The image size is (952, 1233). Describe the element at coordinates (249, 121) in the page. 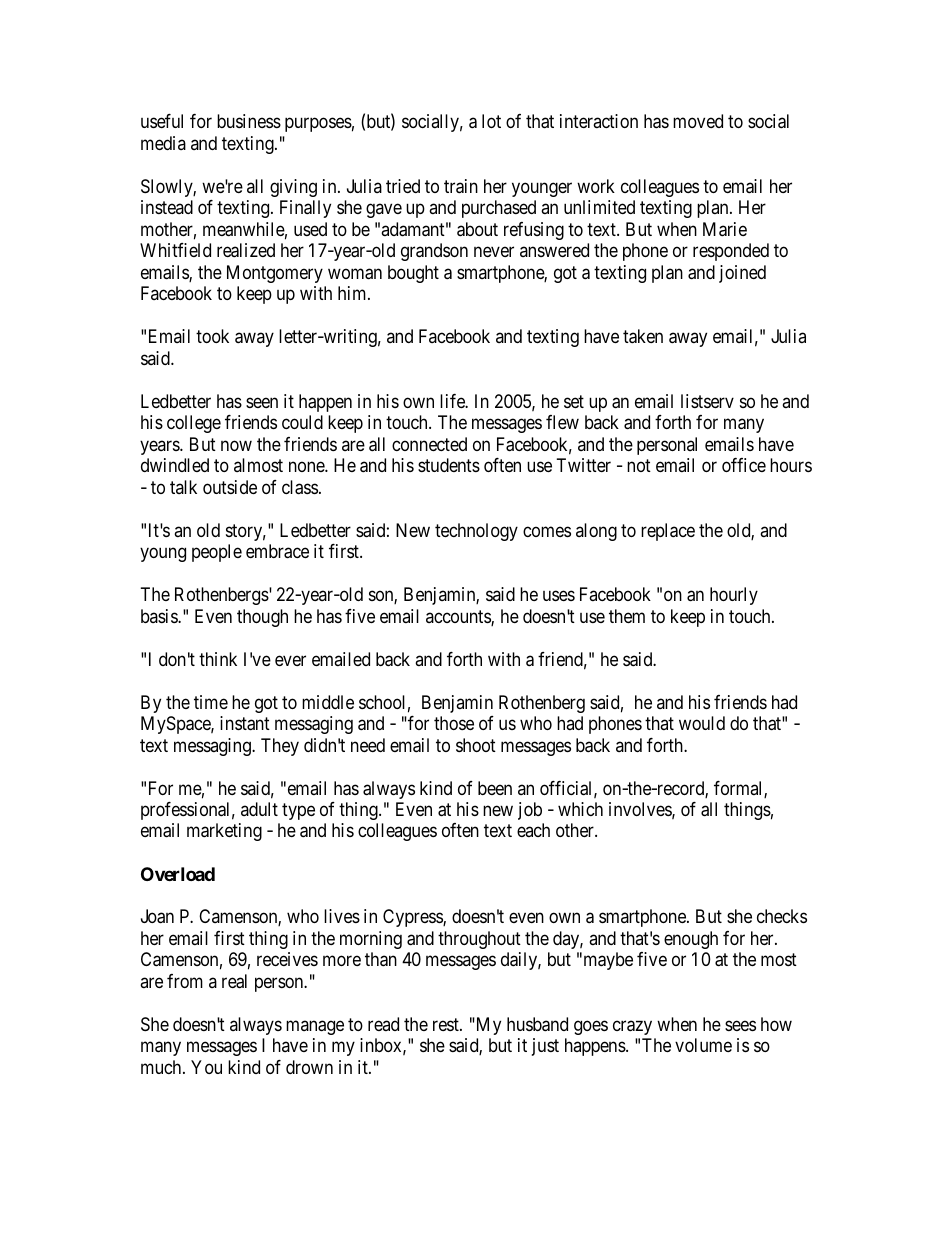

I see `business` at that location.
